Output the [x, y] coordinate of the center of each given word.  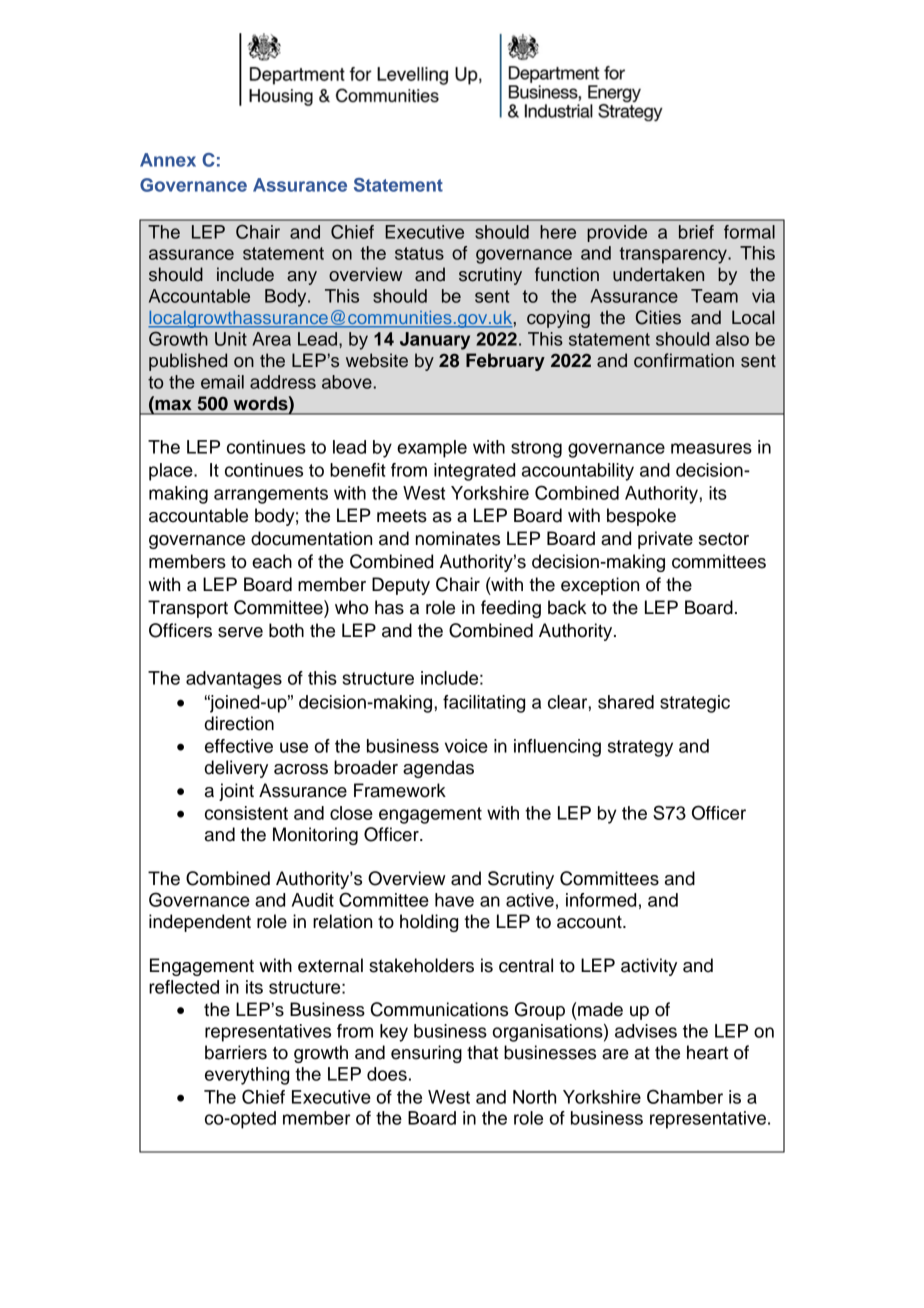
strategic [695, 704]
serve [240, 632]
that [482, 1052]
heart [707, 1052]
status [419, 253]
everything [247, 1076]
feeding [511, 609]
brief [696, 232]
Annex [168, 160]
